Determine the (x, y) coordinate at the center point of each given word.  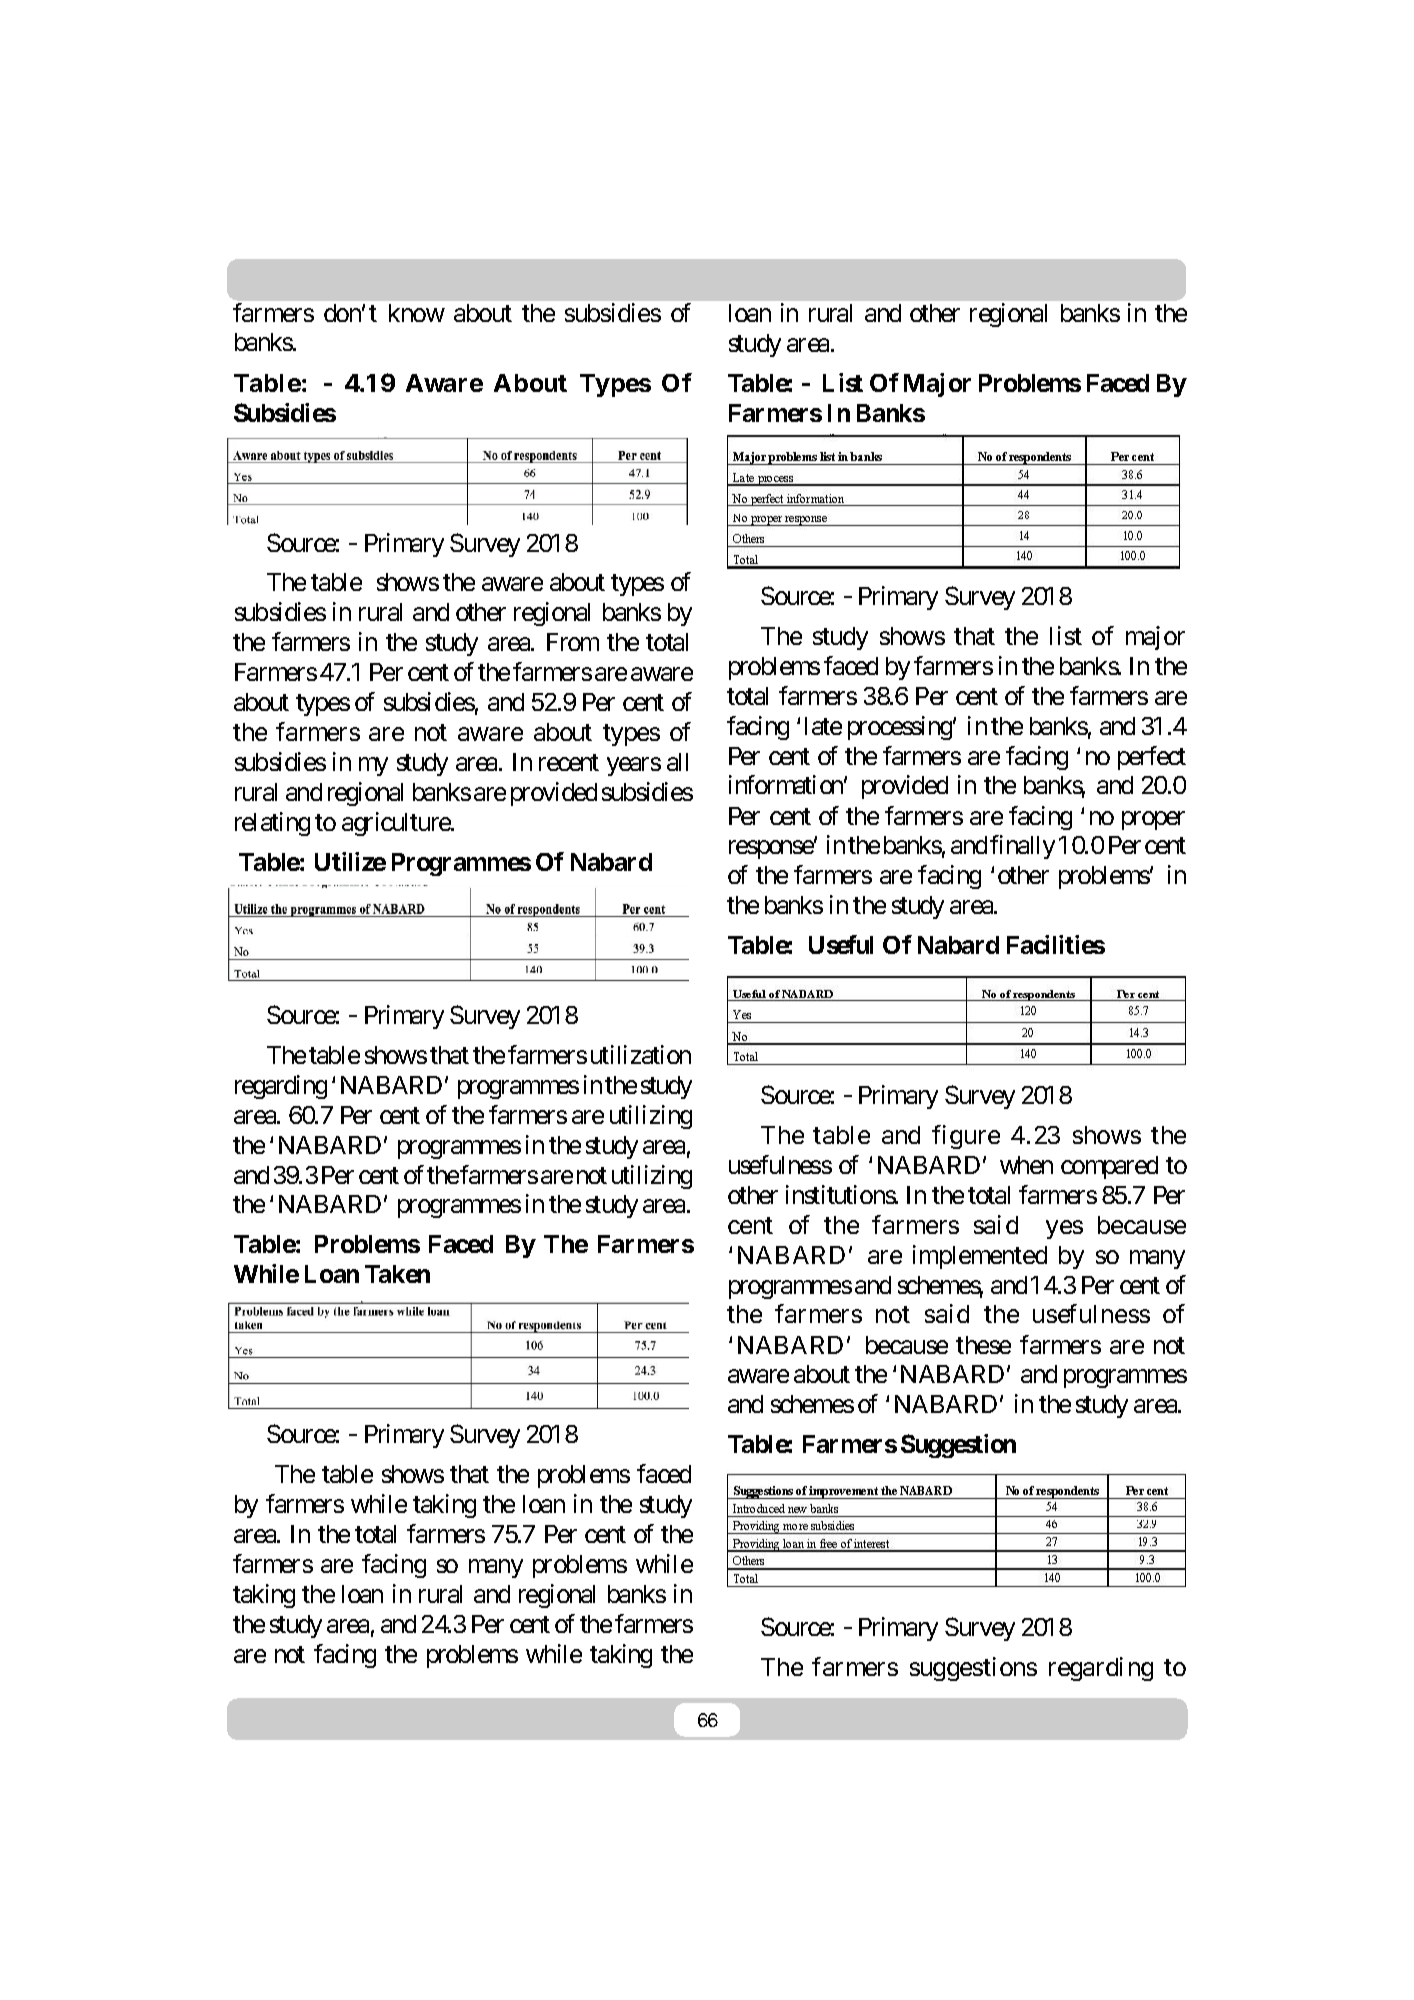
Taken (397, 1274)
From (573, 642)
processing (901, 728)
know (417, 313)
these (983, 1345)
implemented (980, 1257)
